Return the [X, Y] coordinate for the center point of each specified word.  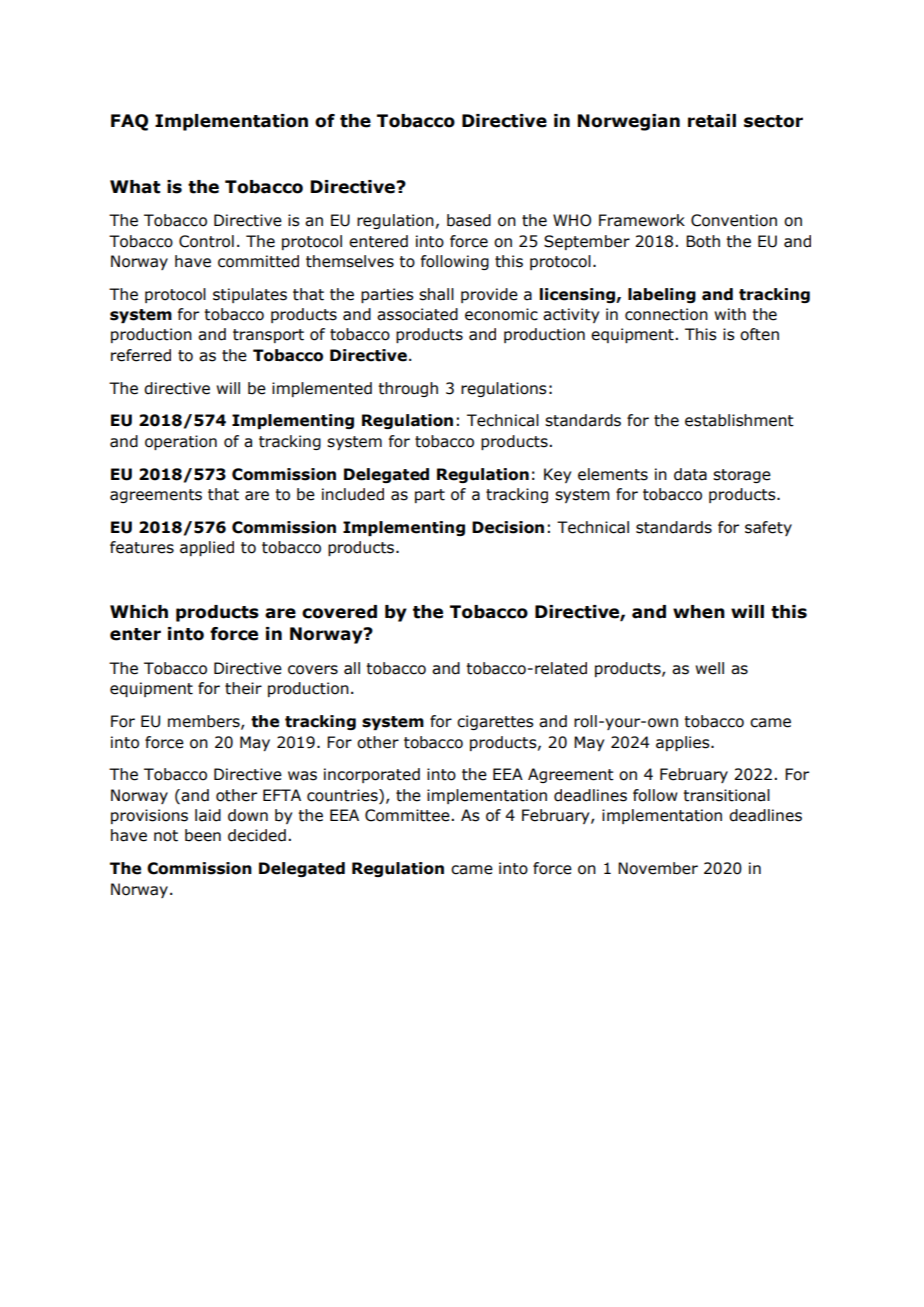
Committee [408, 815]
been [203, 835]
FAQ [129, 122]
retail [712, 121]
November [658, 868]
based [469, 220]
